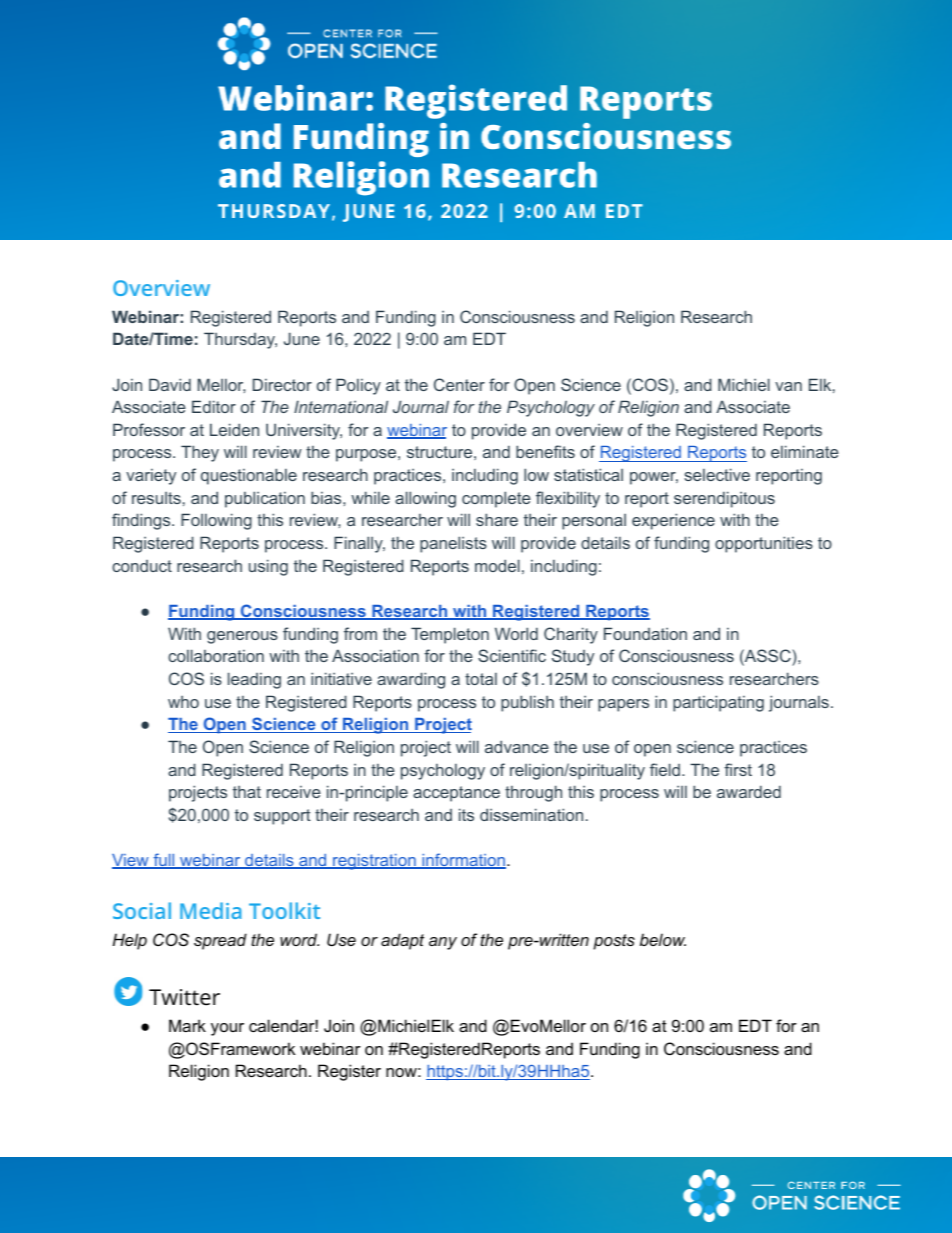 The width and height of the document is (952, 1233). Describe the element at coordinates (497, 565) in the document. I see `model` at that location.
